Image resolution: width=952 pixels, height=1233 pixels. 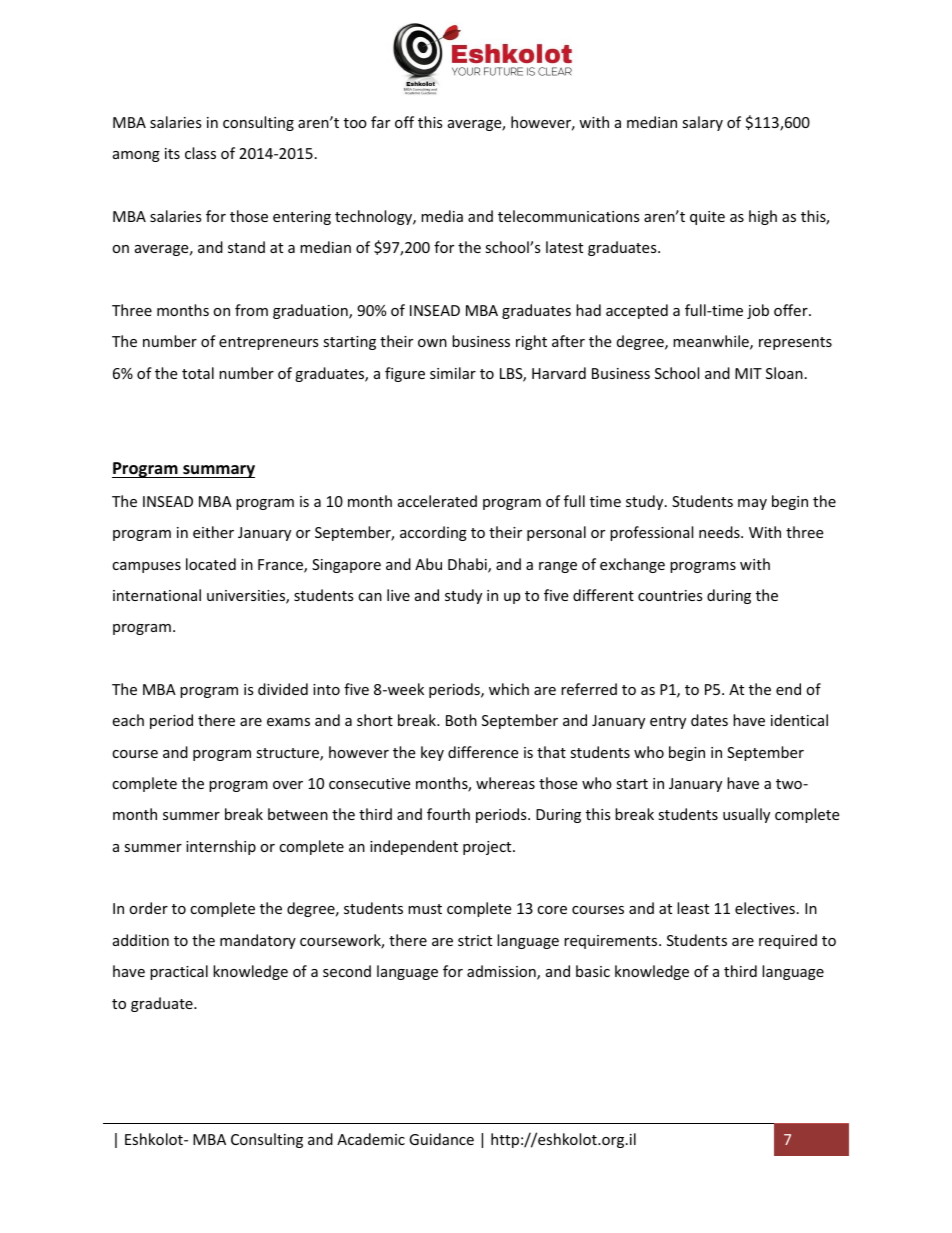 I want to click on basic, so click(x=593, y=971).
